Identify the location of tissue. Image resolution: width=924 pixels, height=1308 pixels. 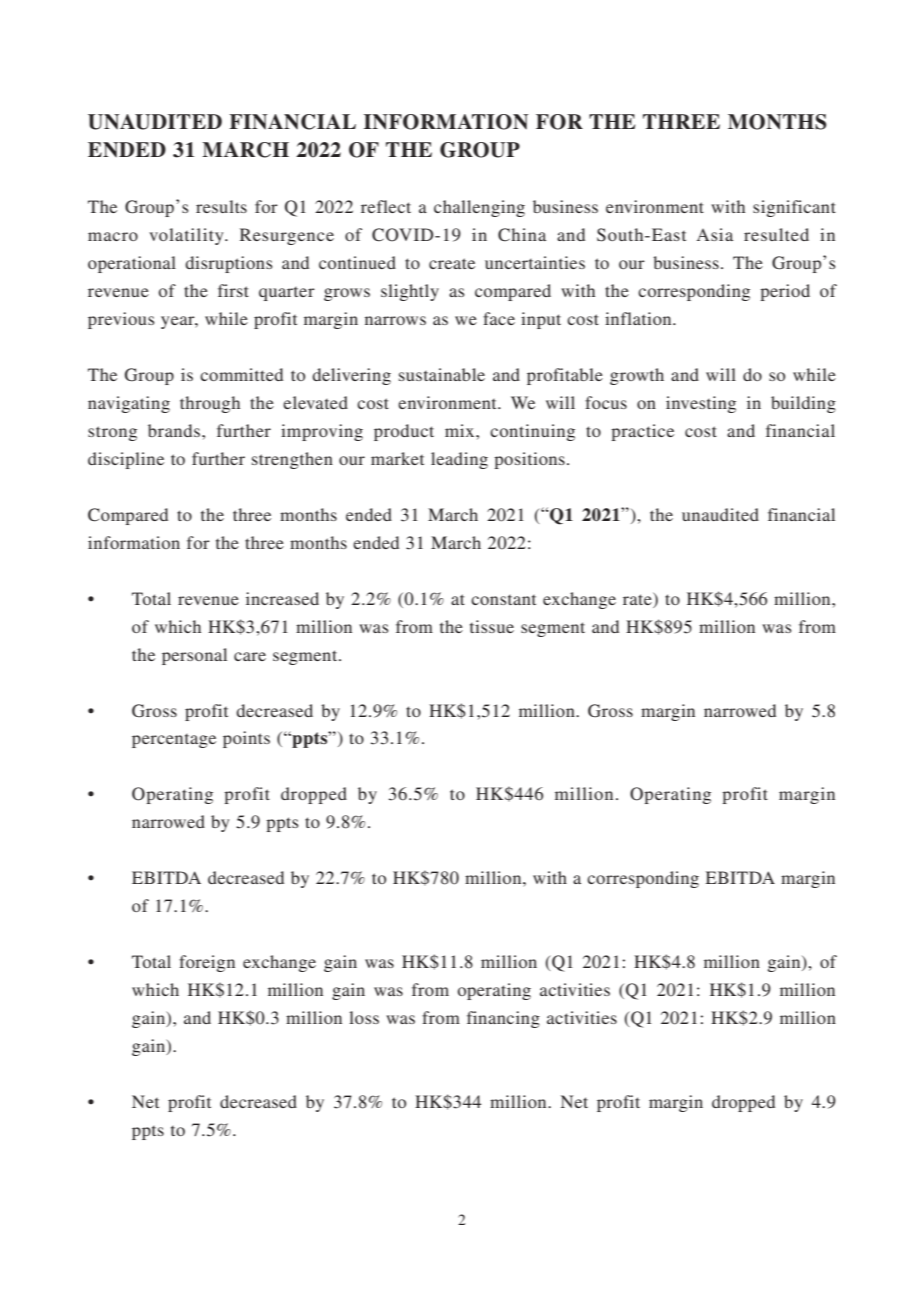
(492, 626).
